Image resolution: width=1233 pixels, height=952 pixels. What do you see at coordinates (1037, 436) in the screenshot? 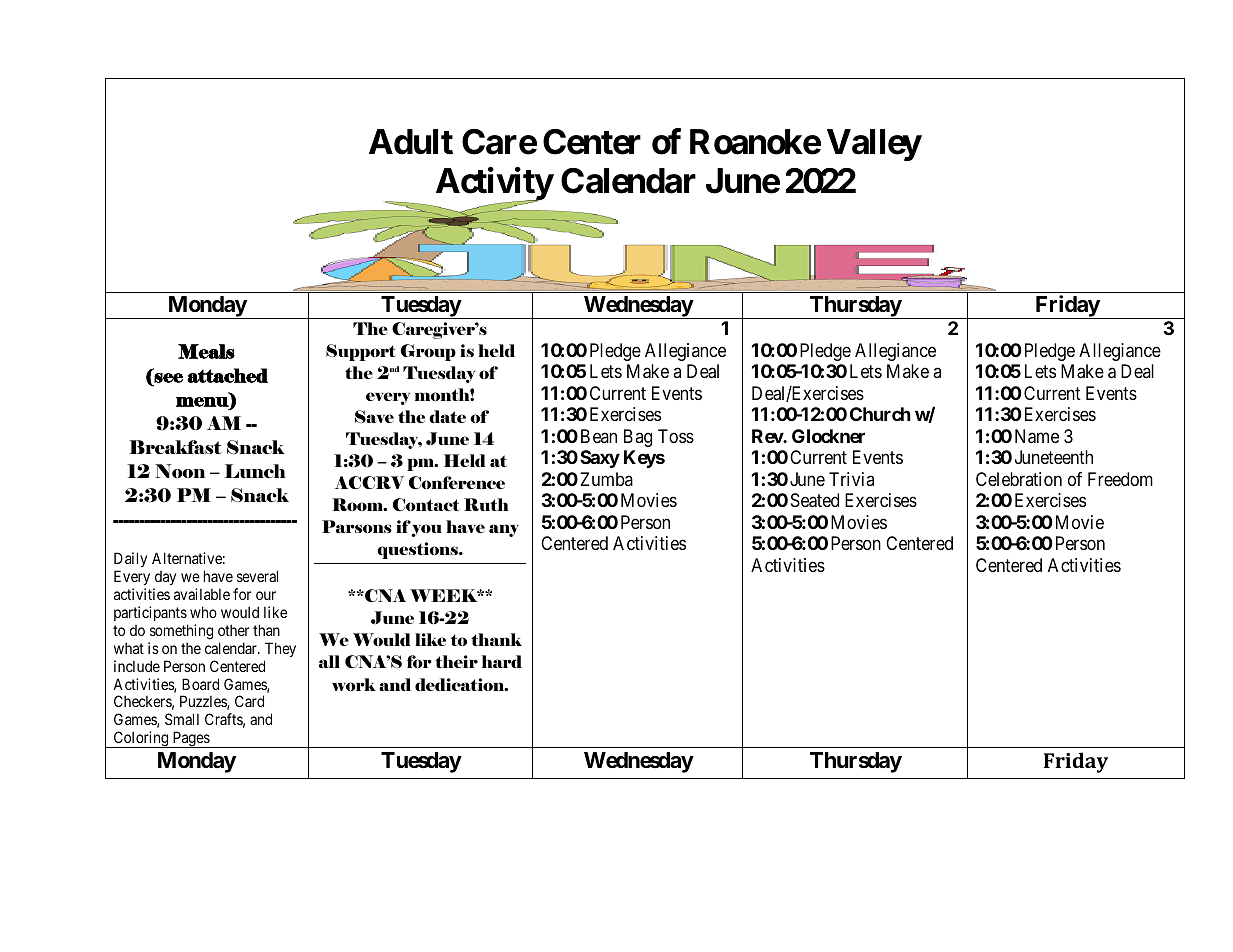
I see `Name` at bounding box center [1037, 436].
